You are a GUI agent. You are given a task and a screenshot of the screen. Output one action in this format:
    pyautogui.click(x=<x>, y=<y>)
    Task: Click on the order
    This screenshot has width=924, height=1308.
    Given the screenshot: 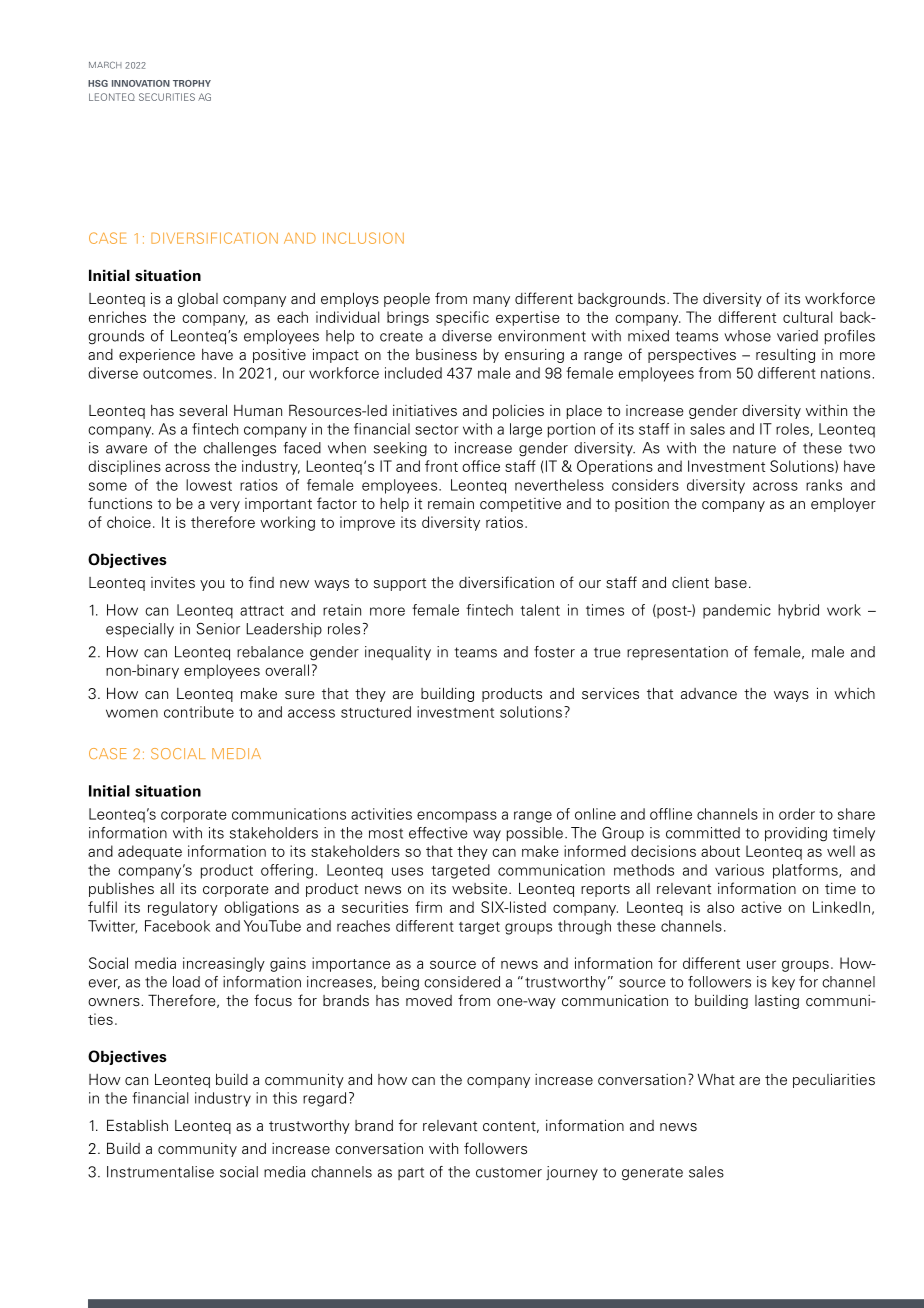 What is the action you would take?
    pyautogui.click(x=797, y=814)
